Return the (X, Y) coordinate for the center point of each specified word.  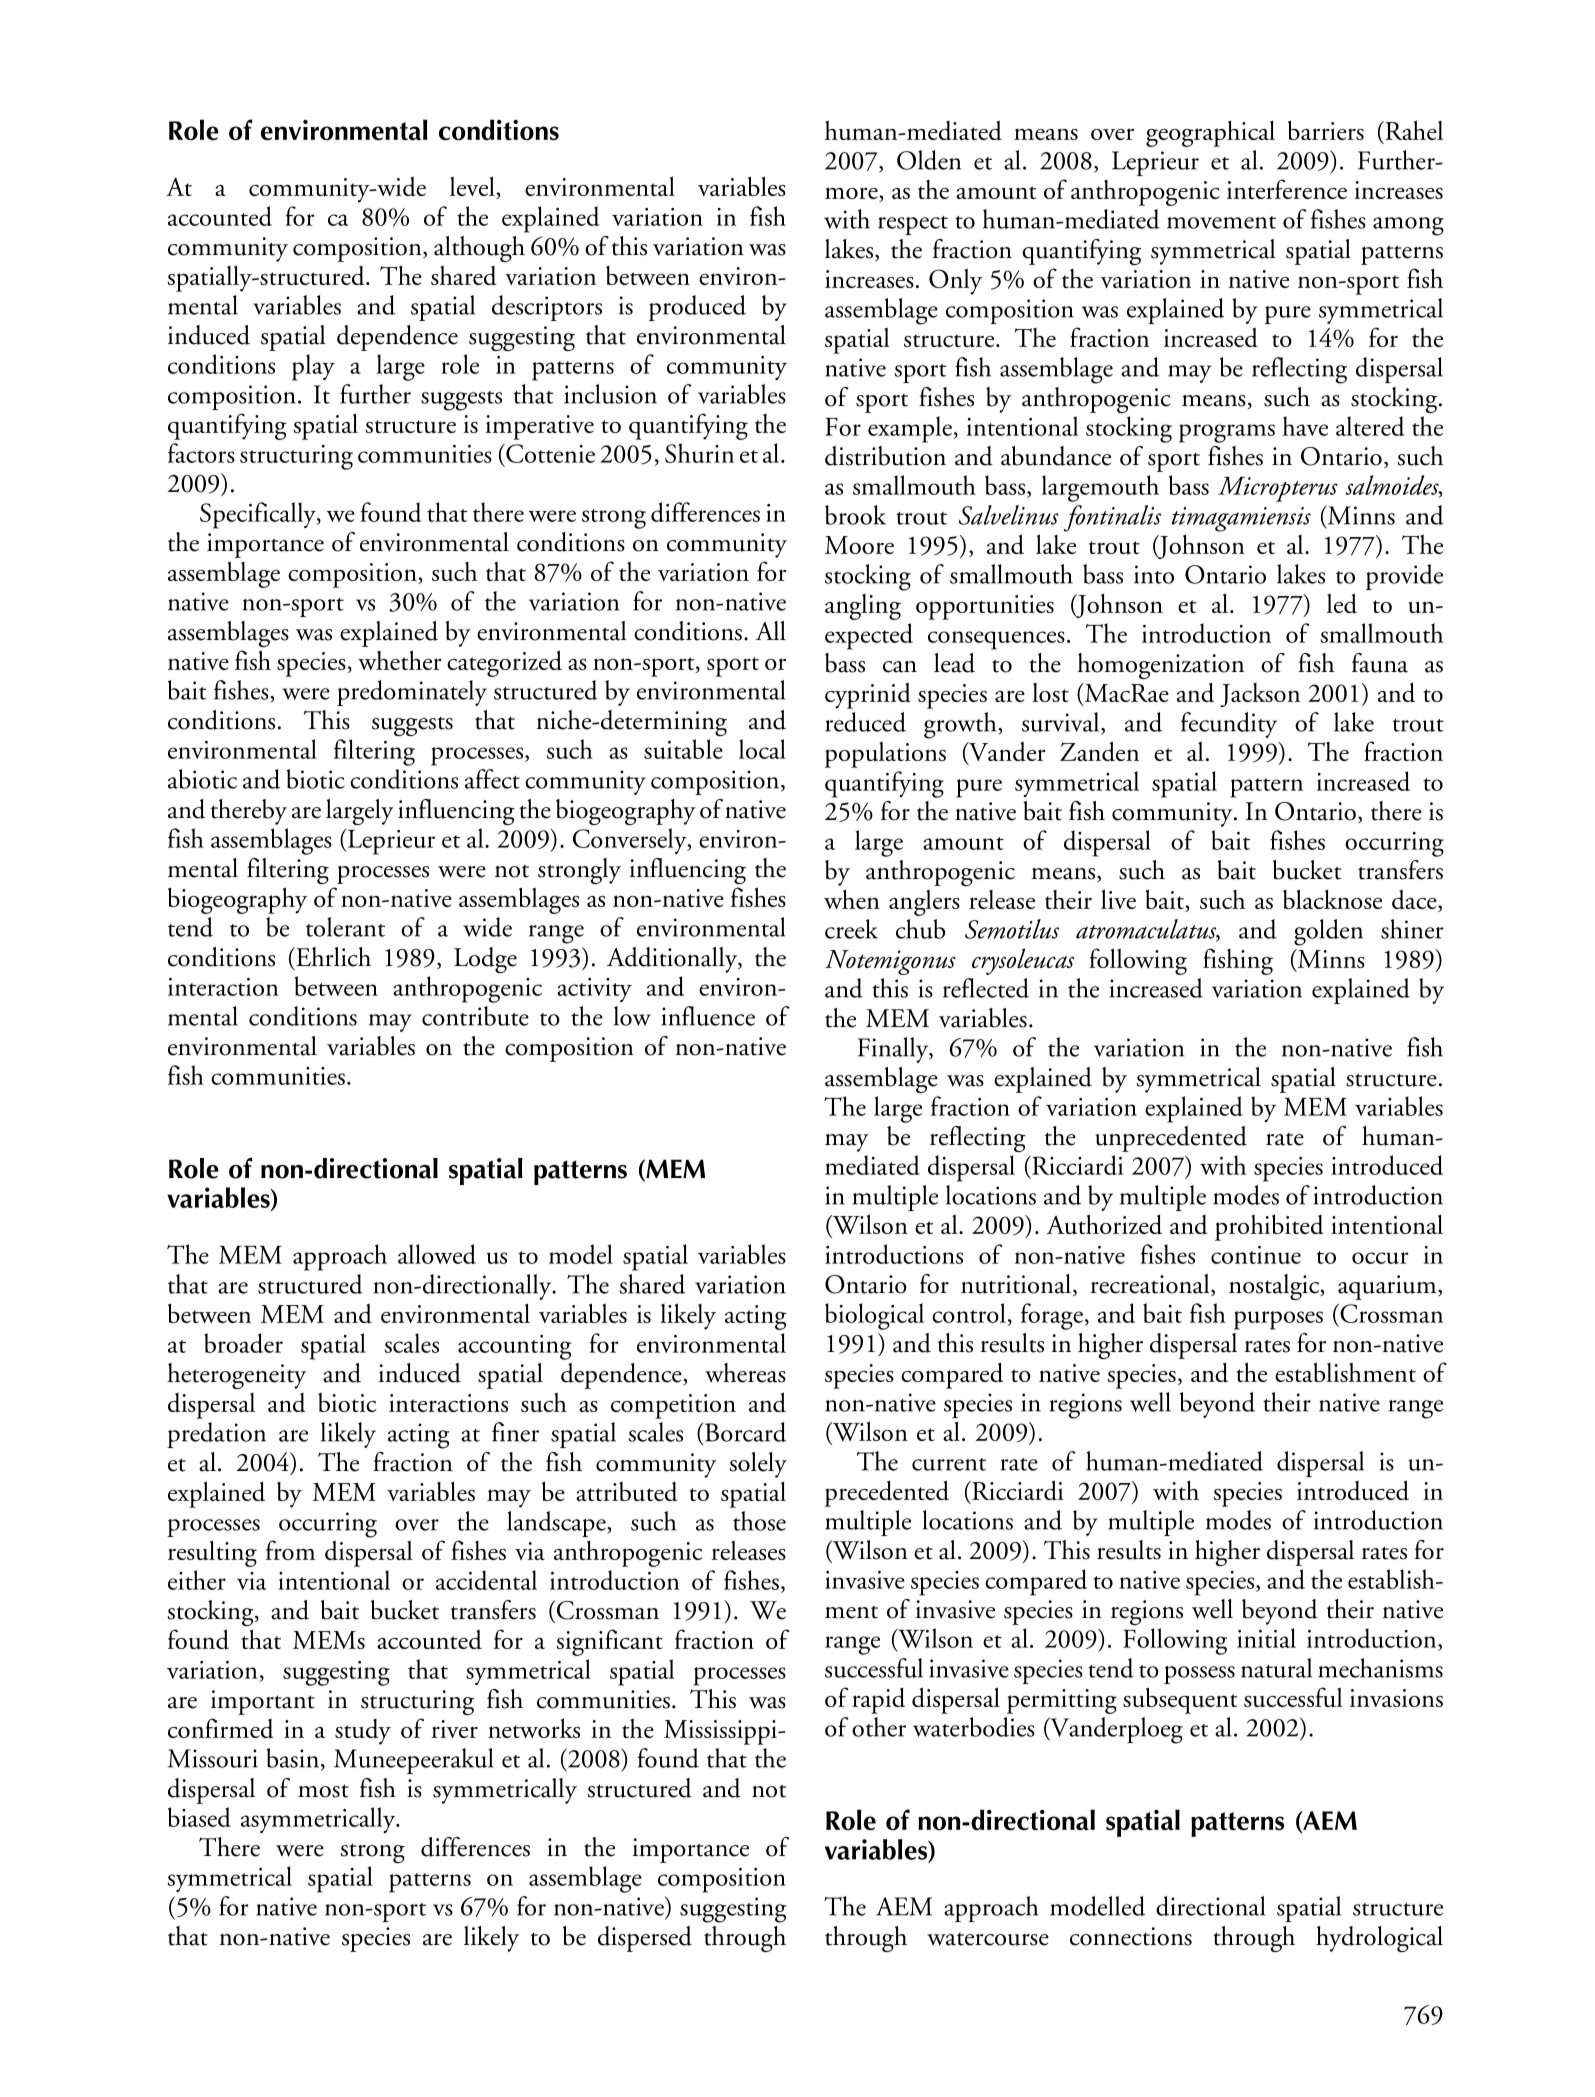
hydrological (1379, 1939)
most (323, 1791)
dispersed (645, 1939)
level (473, 187)
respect (913, 225)
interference (1287, 189)
